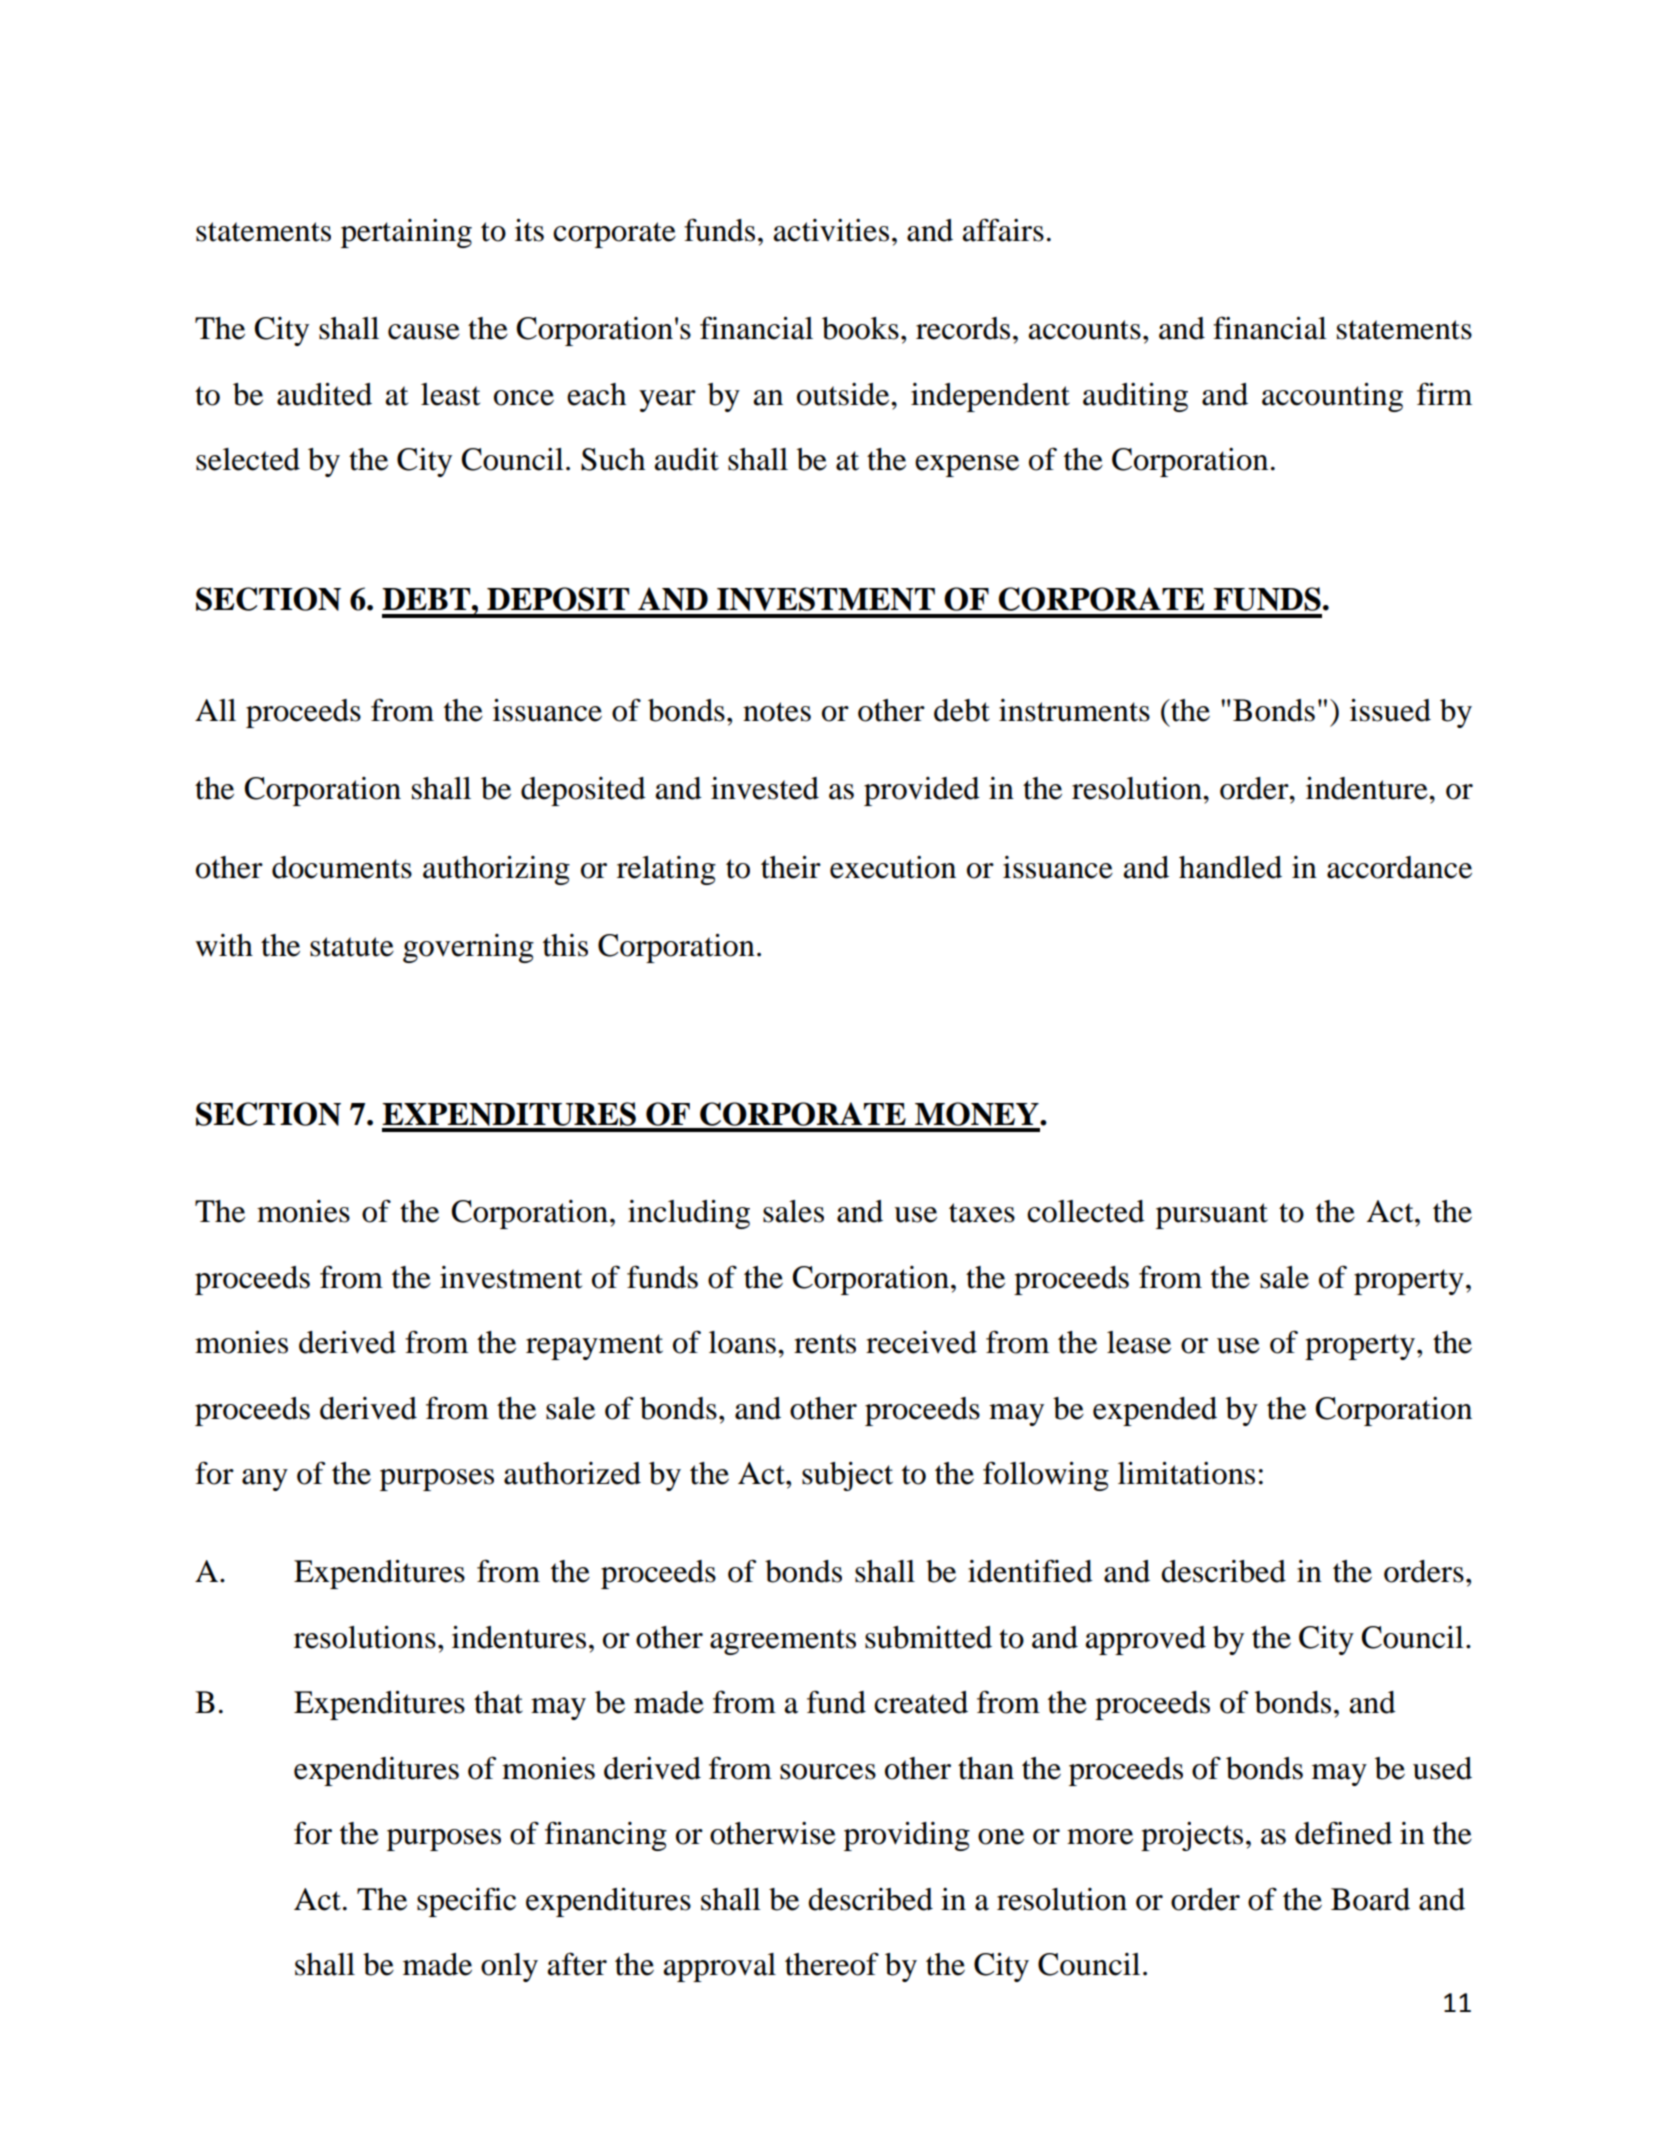  I want to click on books, so click(860, 328).
